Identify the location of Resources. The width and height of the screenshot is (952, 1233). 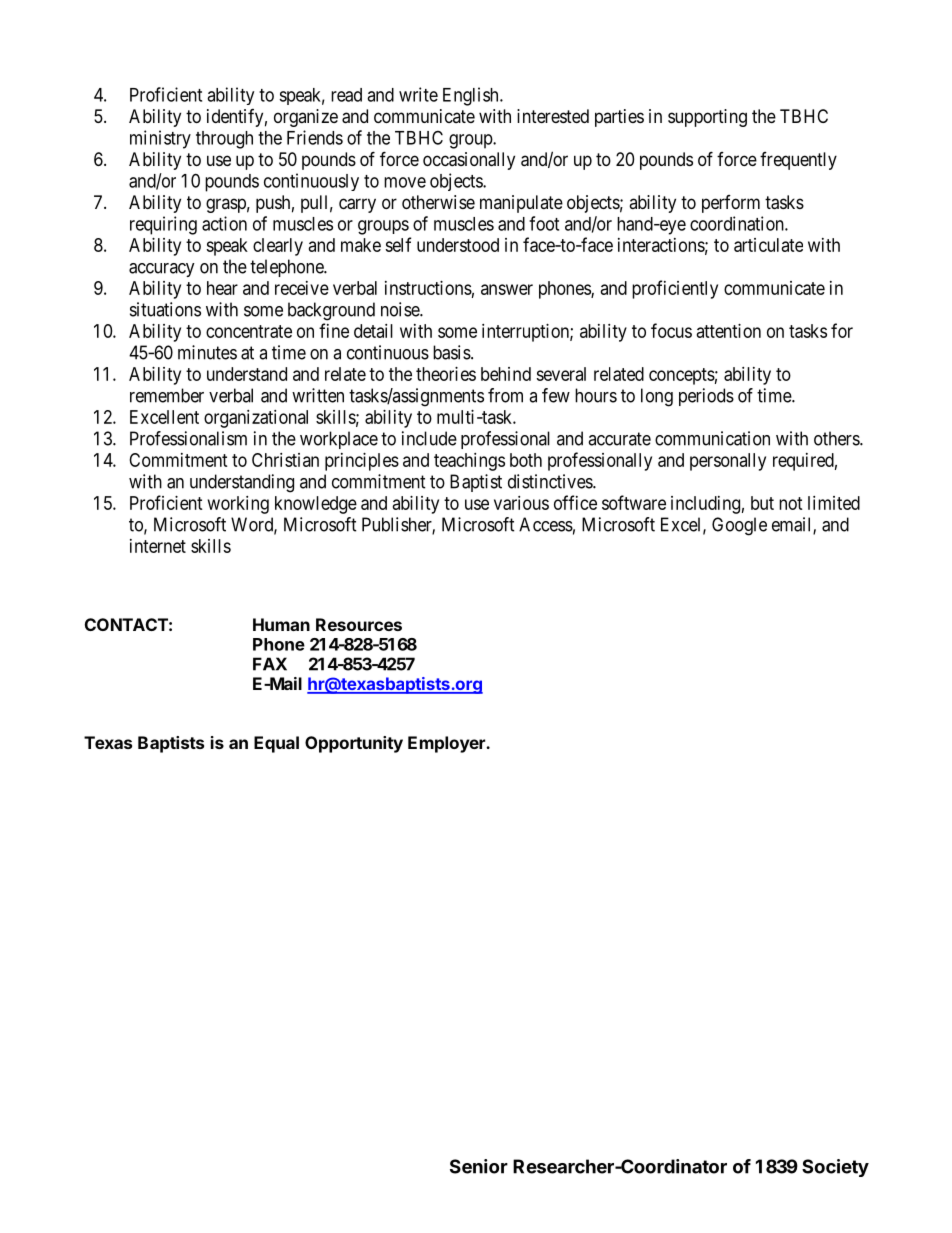
(359, 624).
